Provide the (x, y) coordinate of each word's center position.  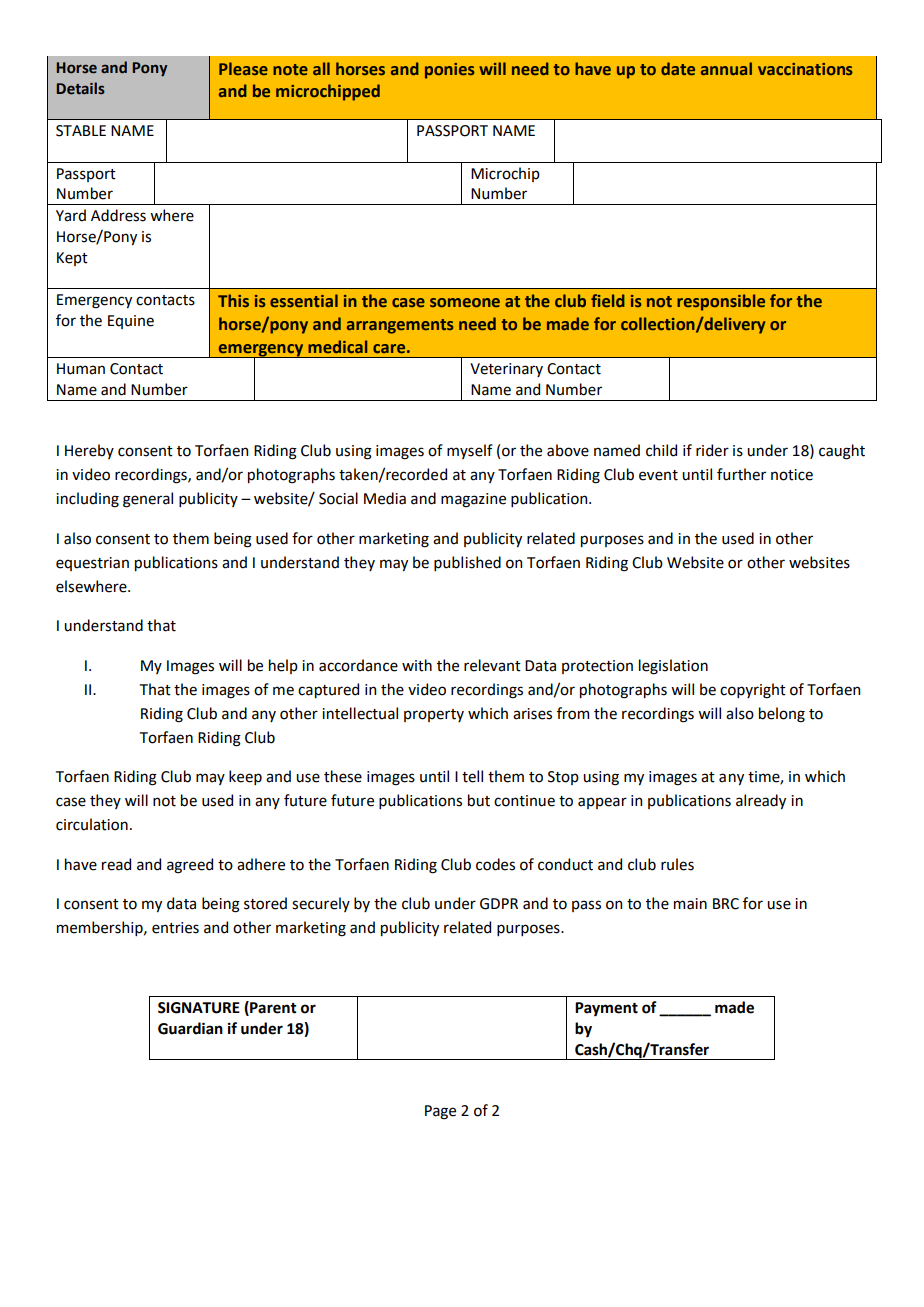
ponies (450, 71)
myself (470, 451)
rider (712, 450)
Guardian (190, 1028)
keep (245, 777)
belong (782, 715)
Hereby (89, 451)
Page (440, 1112)
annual (726, 68)
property (434, 715)
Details (81, 88)
